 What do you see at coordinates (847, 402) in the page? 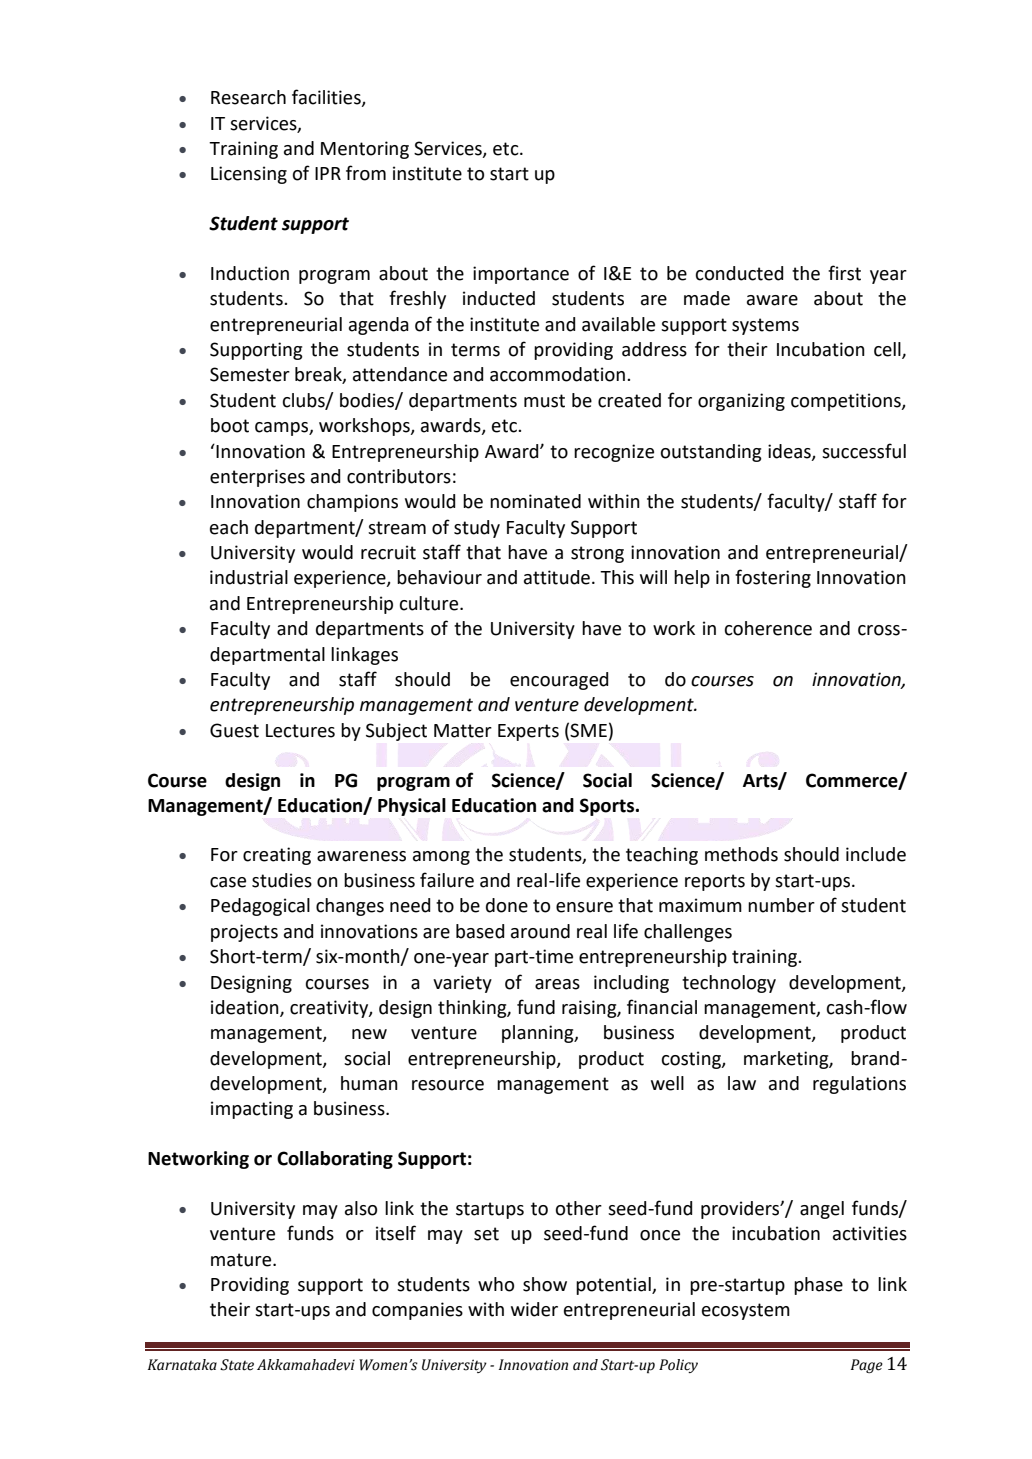
I see `competitions` at bounding box center [847, 402].
